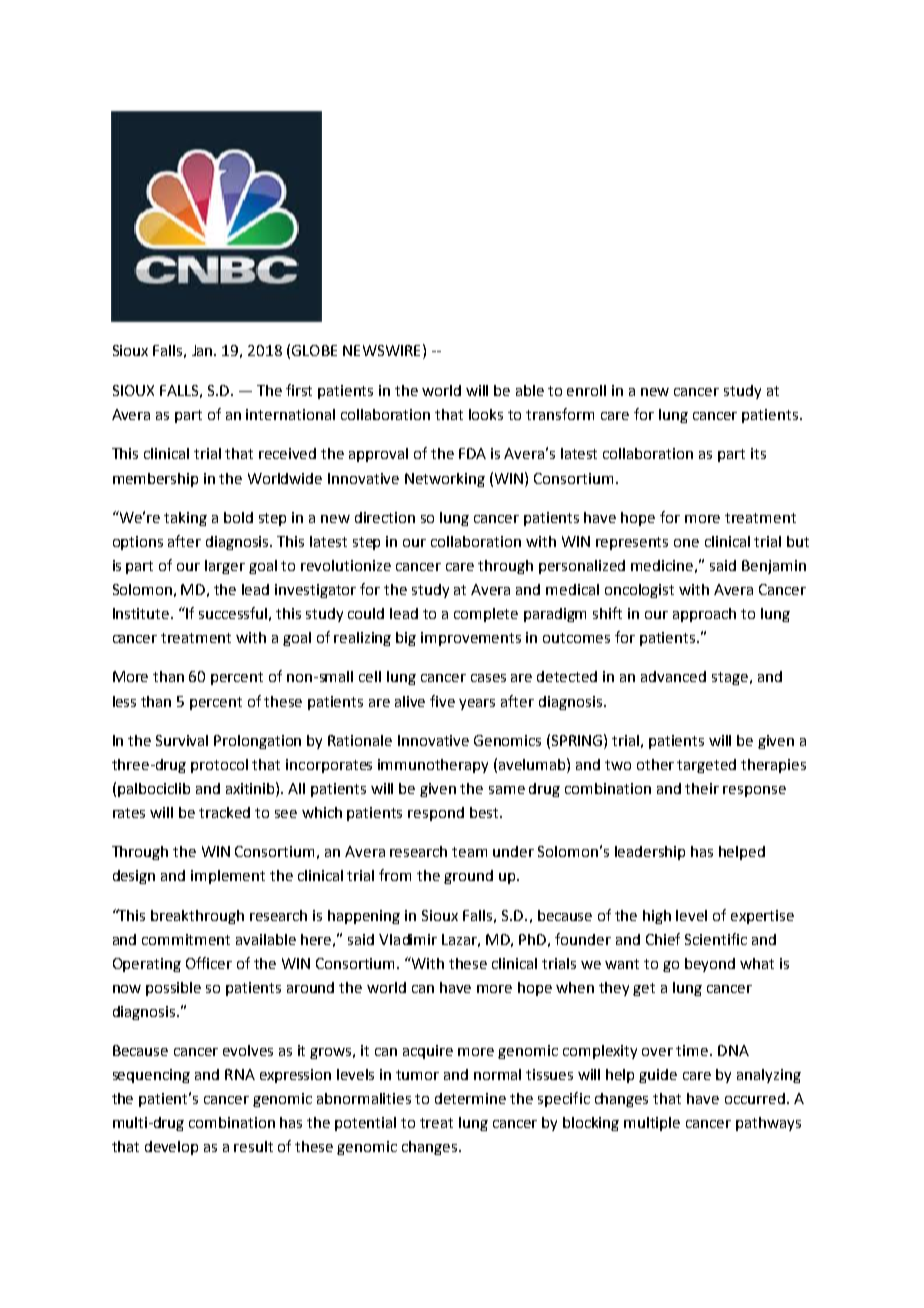  Describe the element at coordinates (762, 917) in the page. I see `expertise` at that location.
